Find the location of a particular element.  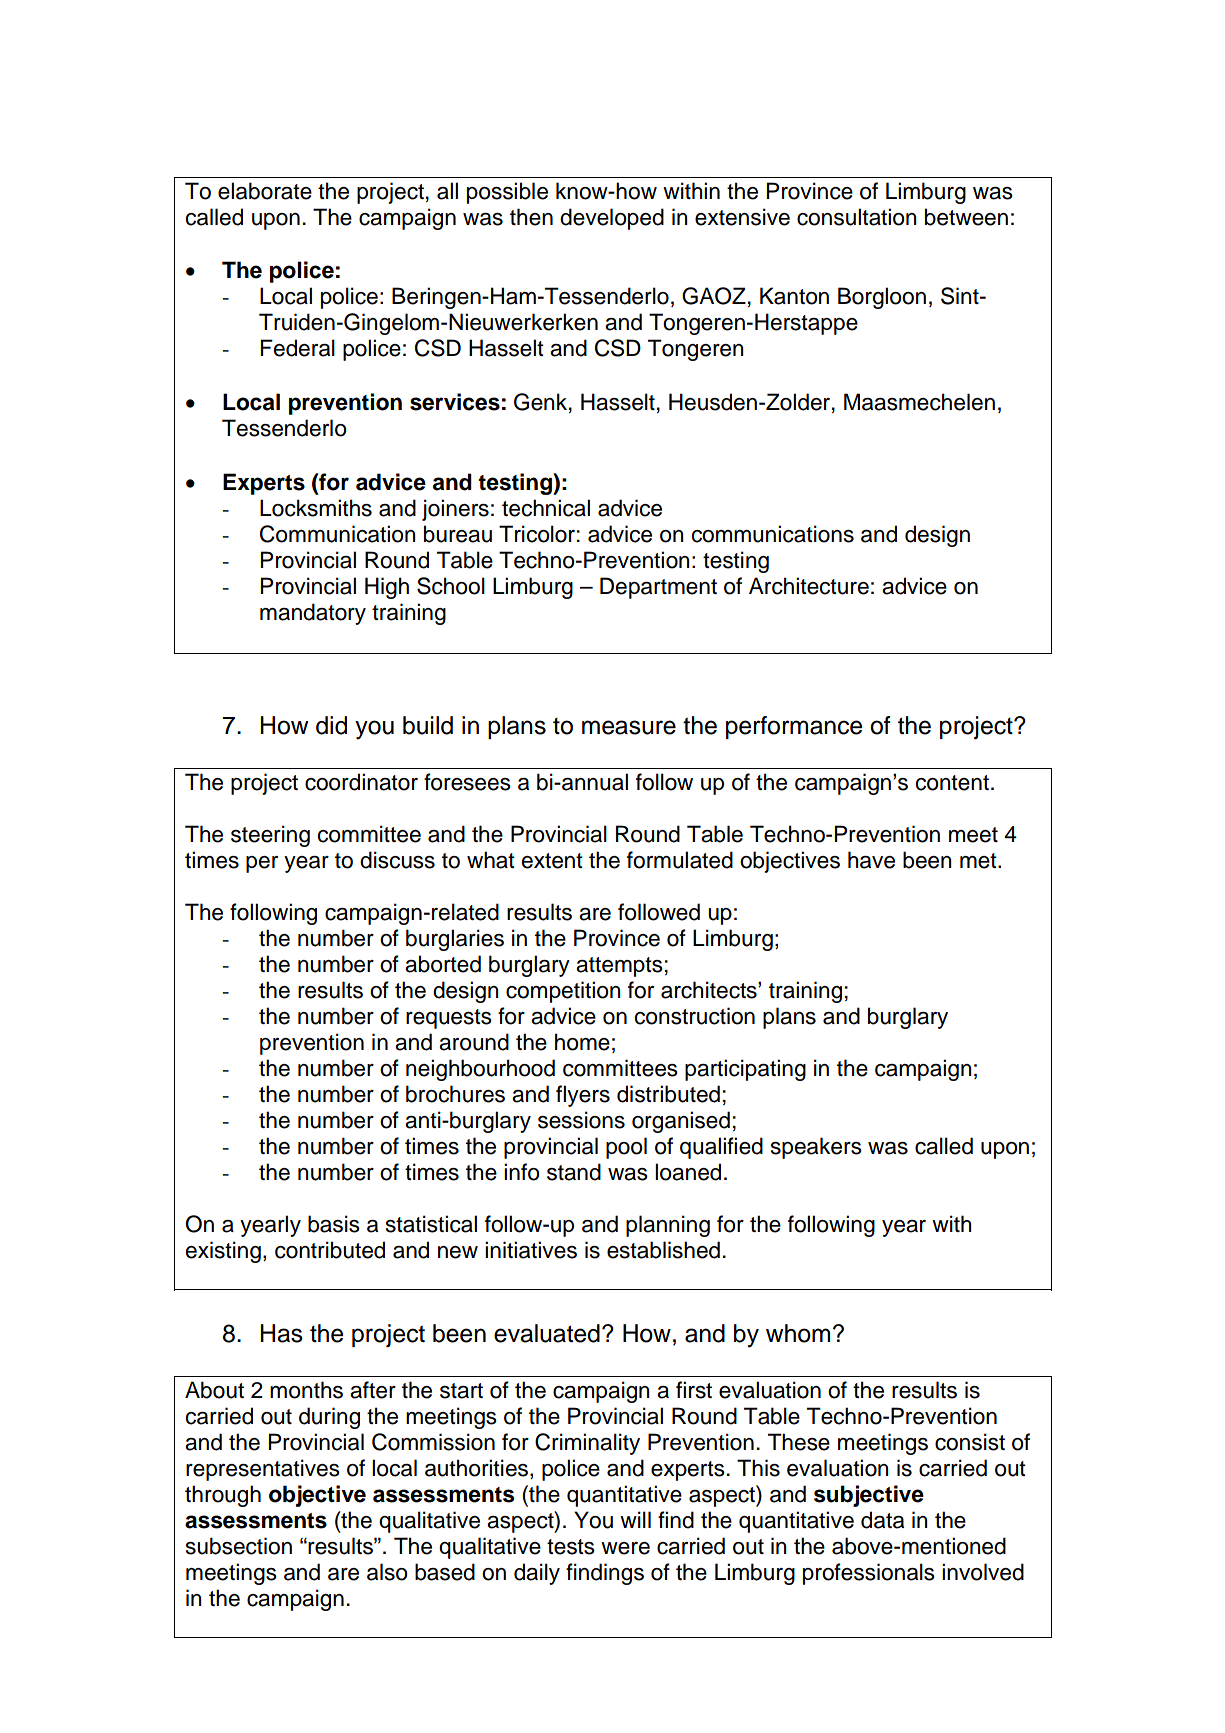

mandatory is located at coordinates (313, 614).
